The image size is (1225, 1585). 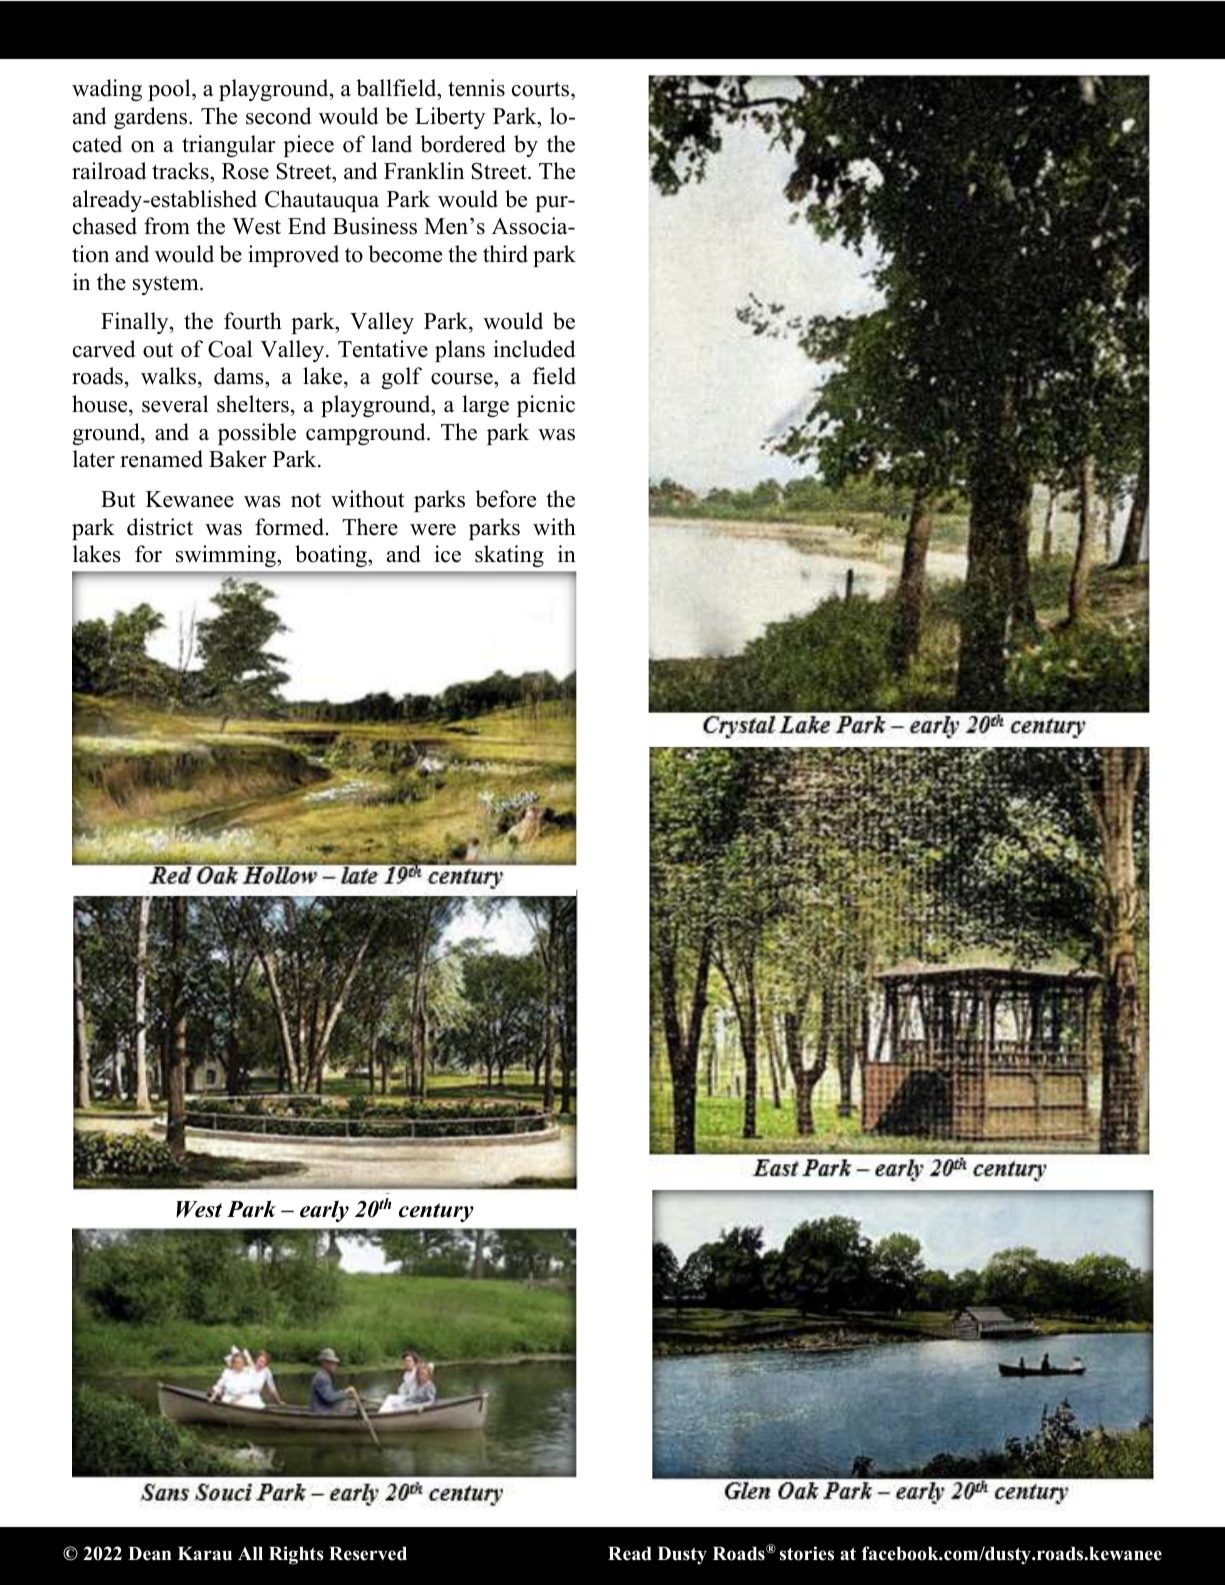 I want to click on courts, so click(x=542, y=91).
